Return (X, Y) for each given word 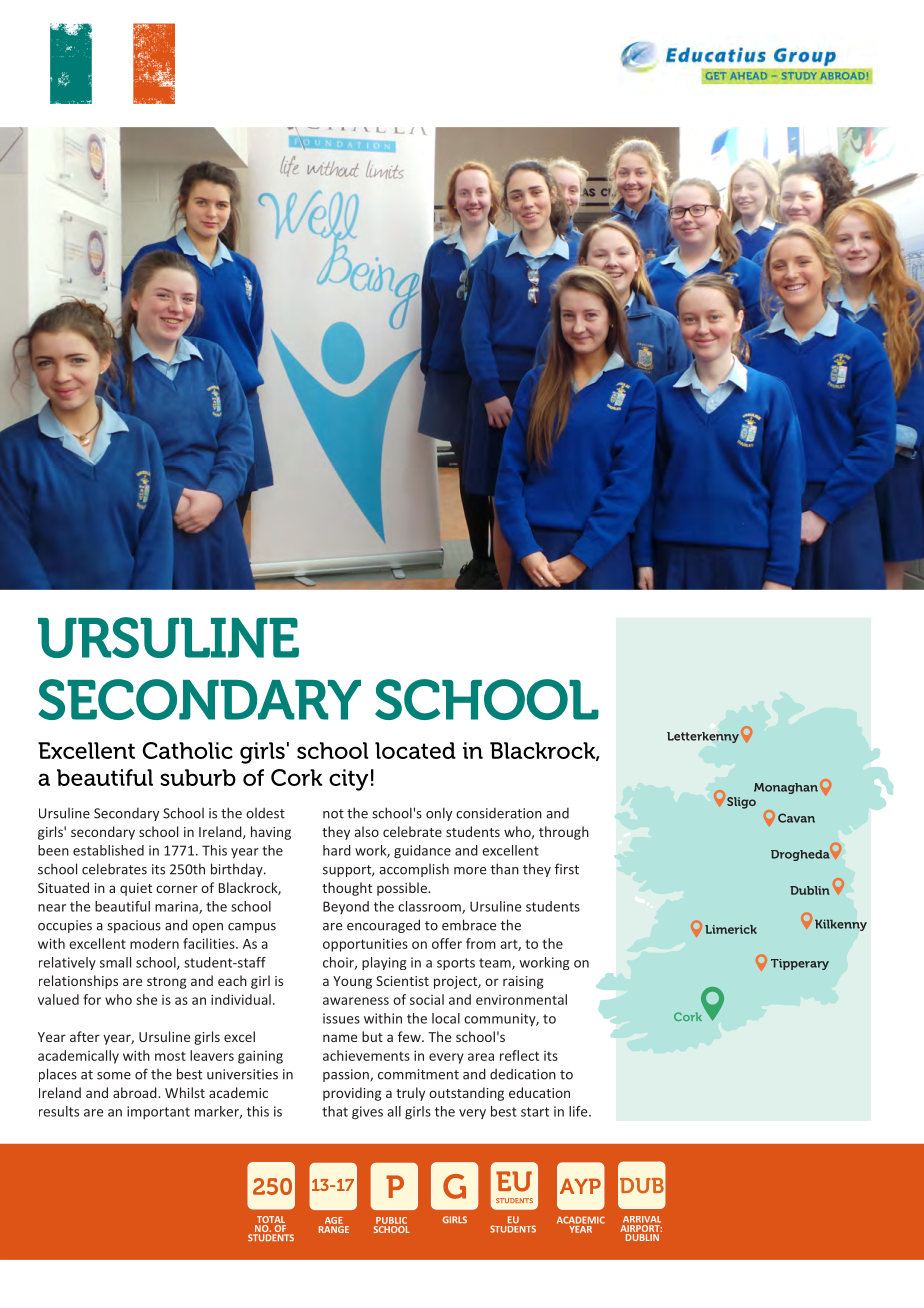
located (415, 750)
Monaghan (786, 788)
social (427, 999)
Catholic (188, 750)
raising (523, 982)
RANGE (334, 1229)
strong (167, 983)
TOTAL (270, 1221)
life (579, 1111)
